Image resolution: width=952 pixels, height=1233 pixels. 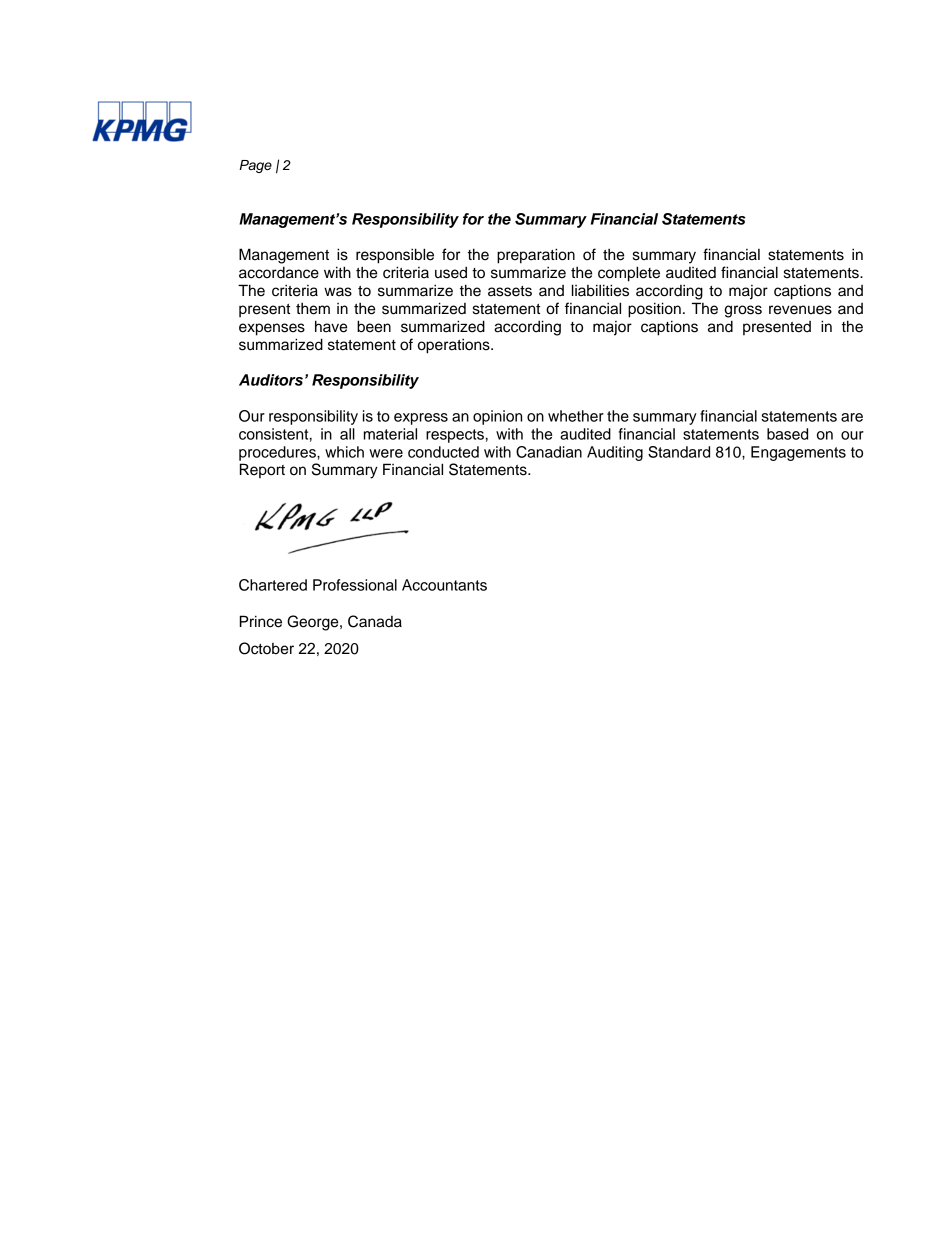 What do you see at coordinates (279, 272) in the screenshot?
I see `accordance` at bounding box center [279, 272].
